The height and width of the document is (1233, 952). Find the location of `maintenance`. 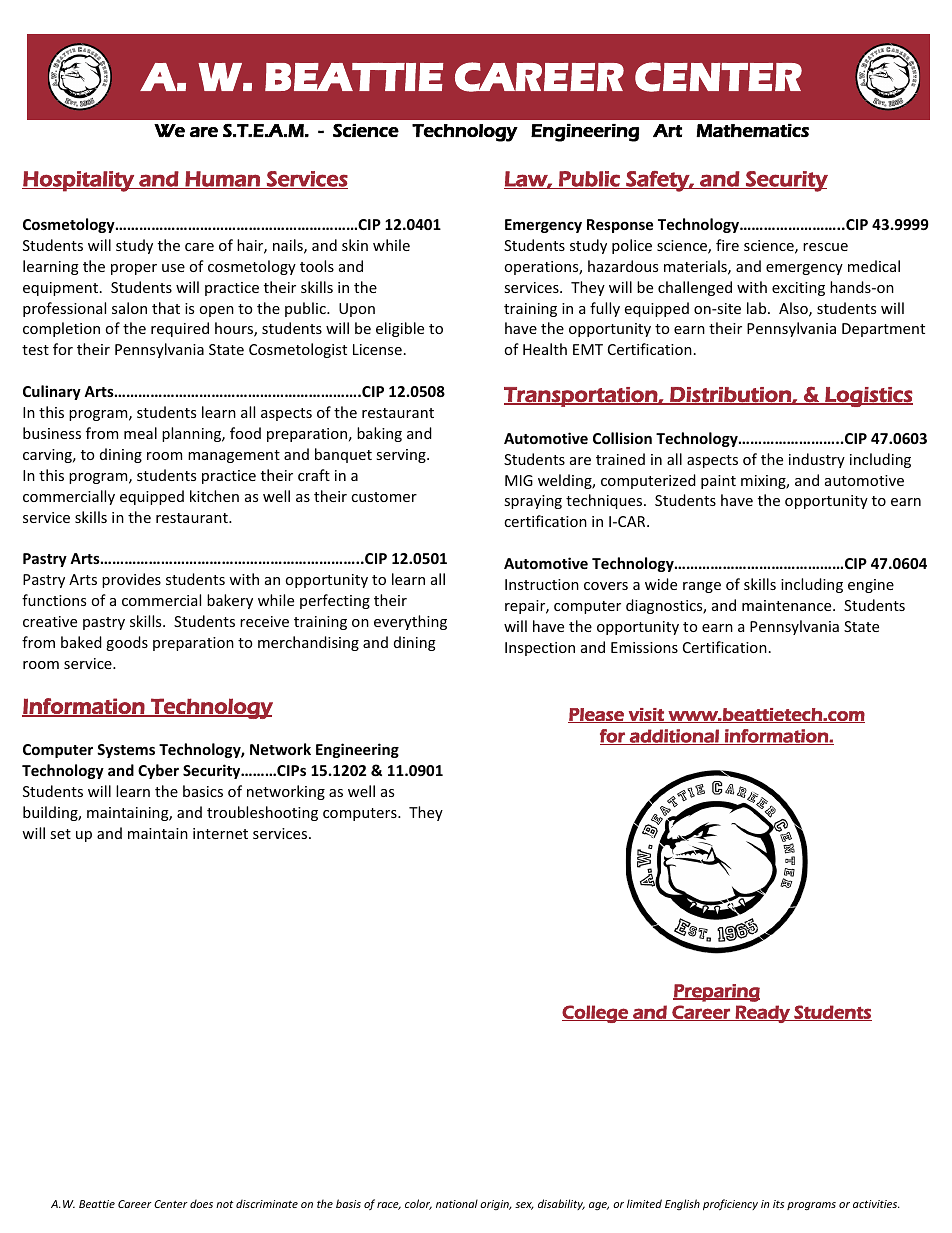

maintenance is located at coordinates (788, 605).
